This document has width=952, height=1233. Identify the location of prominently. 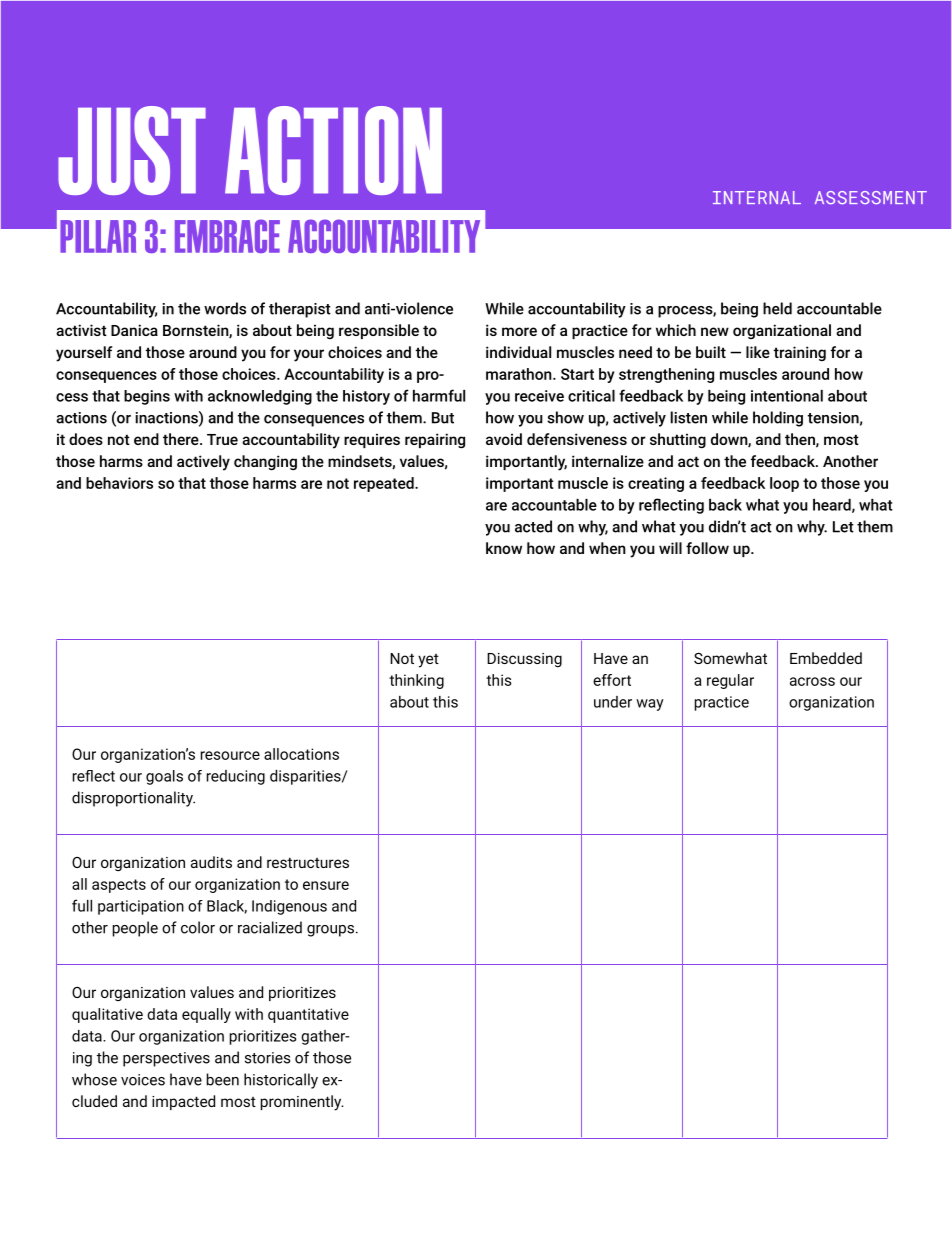
(302, 1103).
